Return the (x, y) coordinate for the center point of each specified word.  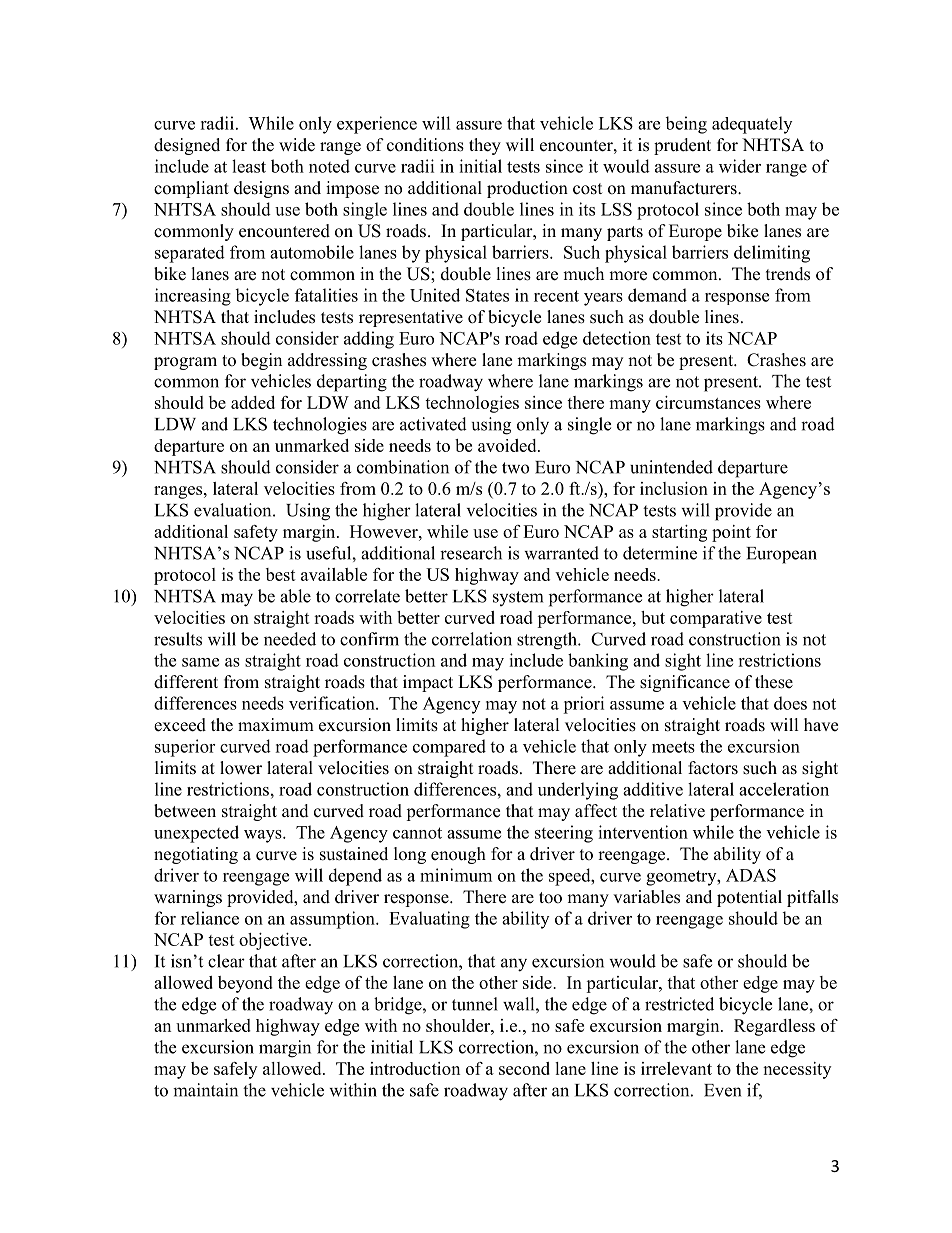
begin (261, 361)
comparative (716, 619)
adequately (752, 125)
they (485, 146)
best (281, 574)
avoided (508, 445)
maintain (205, 1090)
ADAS (751, 875)
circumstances (708, 402)
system (518, 598)
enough (458, 855)
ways (264, 836)
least (249, 166)
